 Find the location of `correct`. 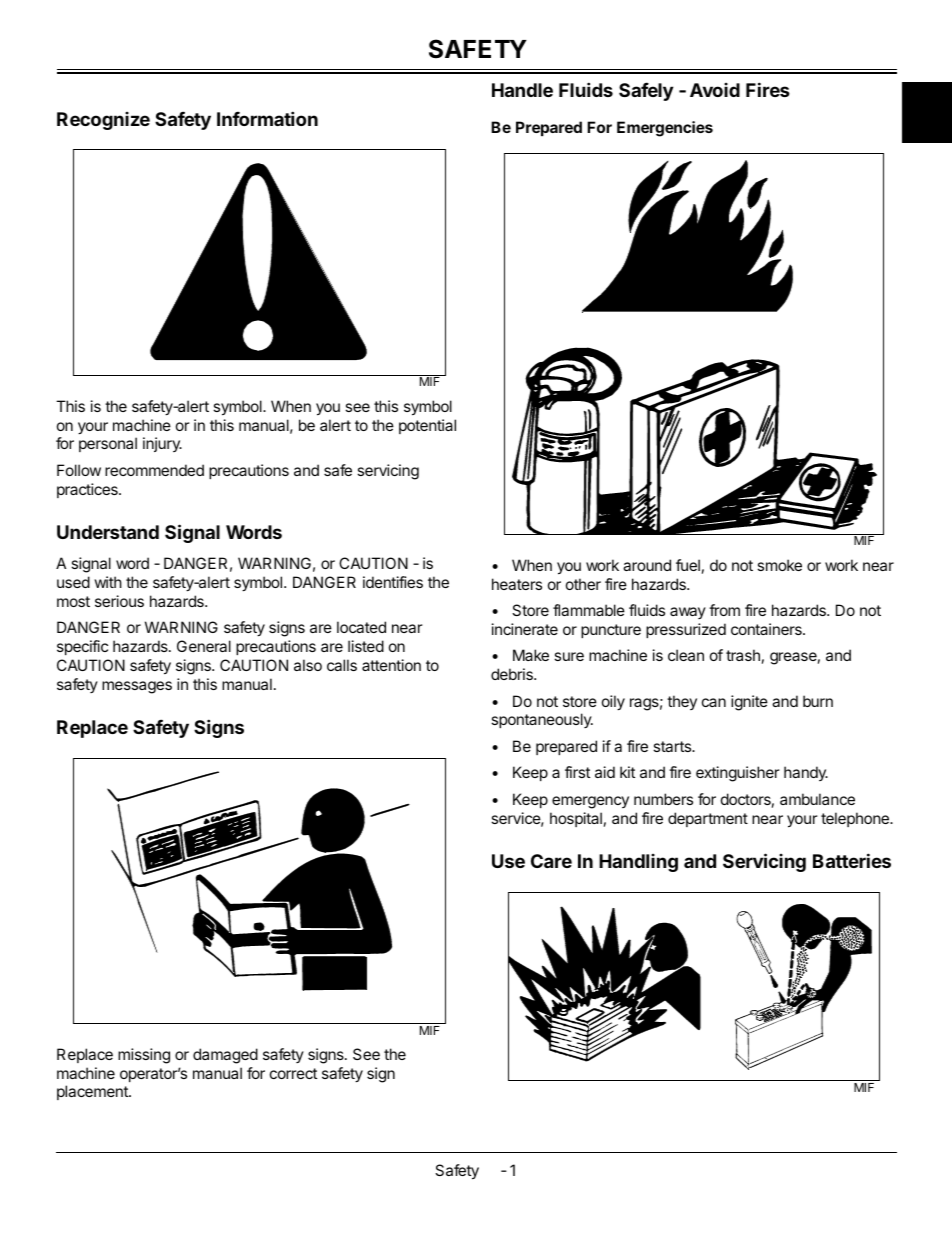

correct is located at coordinates (293, 1073).
